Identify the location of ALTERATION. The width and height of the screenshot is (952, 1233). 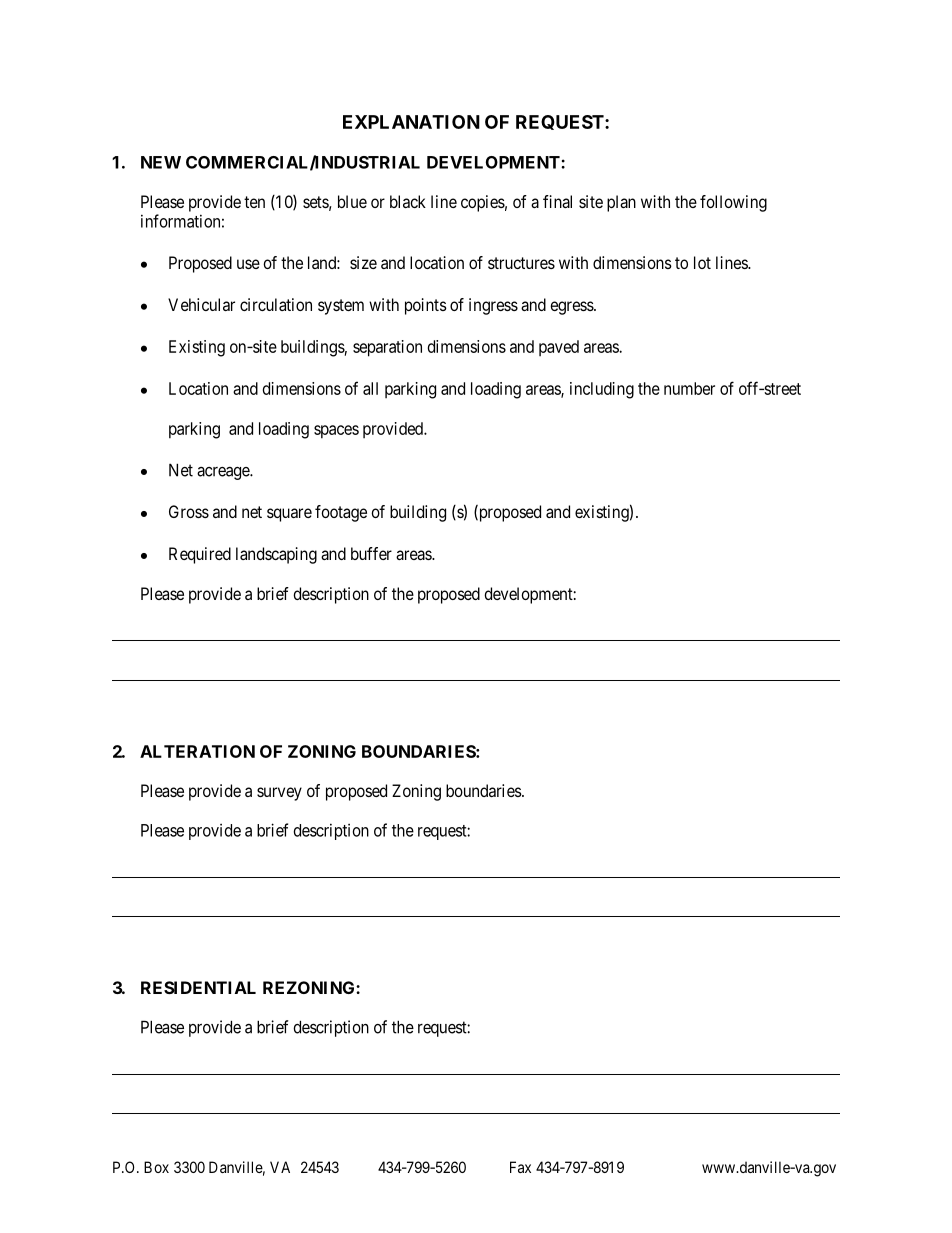
(197, 751).
